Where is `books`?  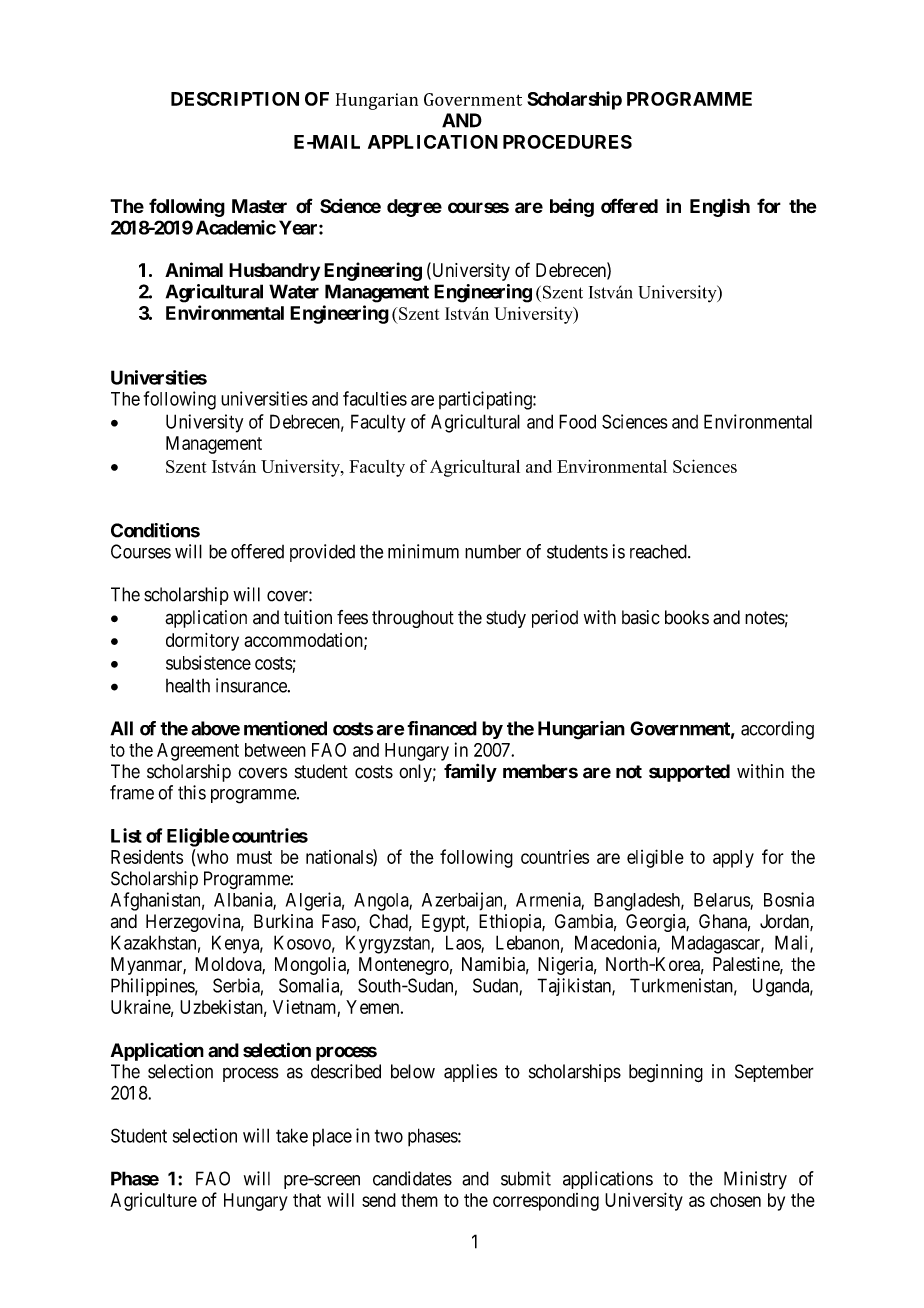
books is located at coordinates (687, 617).
